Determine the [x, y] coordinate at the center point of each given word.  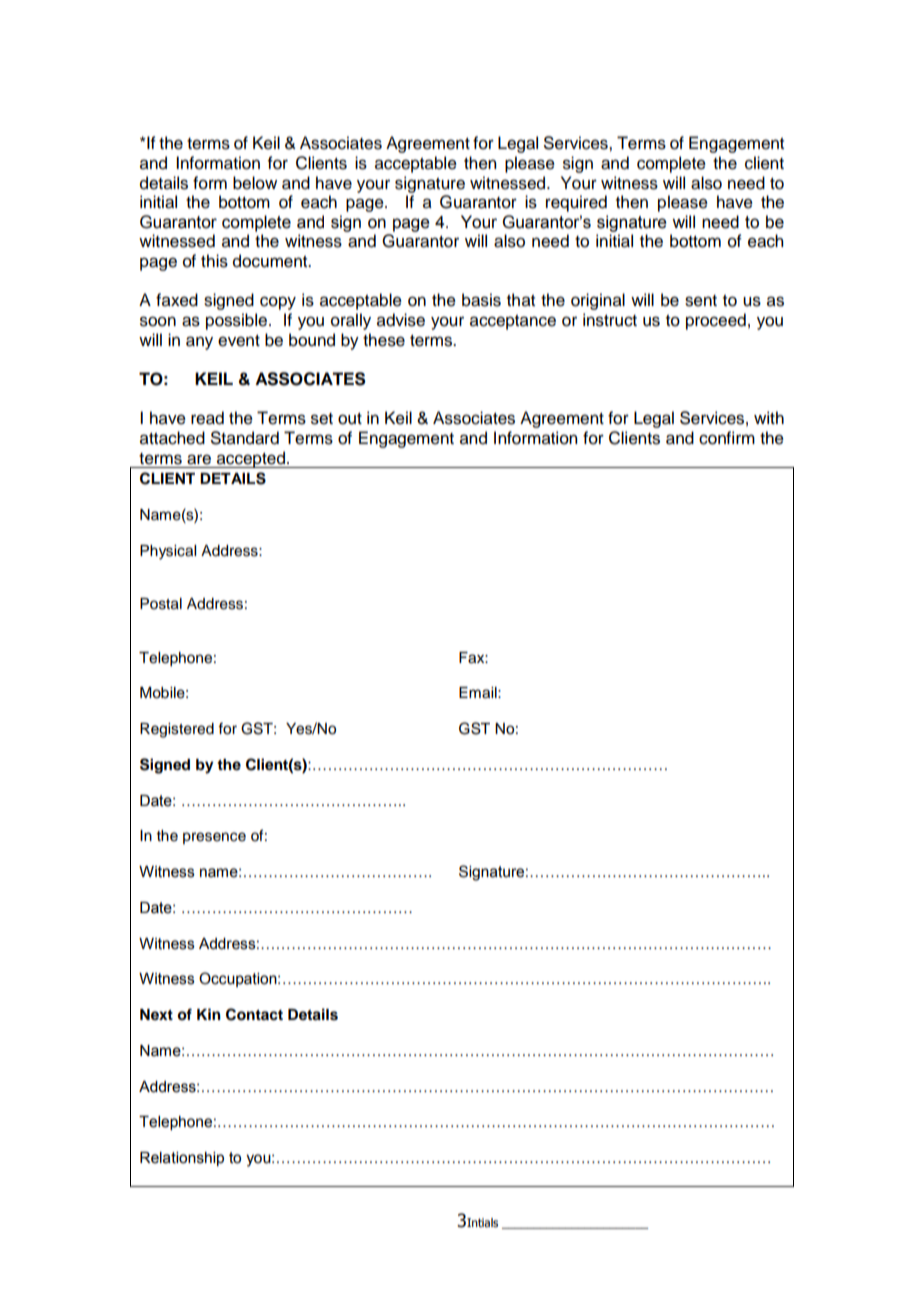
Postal [161, 604]
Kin [209, 1014]
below [255, 183]
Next [156, 1014]
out [350, 419]
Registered [177, 730]
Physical [168, 552]
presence [214, 838]
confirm [727, 438]
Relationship [182, 1159]
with [769, 417]
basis [481, 300]
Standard [245, 438]
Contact [254, 1014]
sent [701, 301]
